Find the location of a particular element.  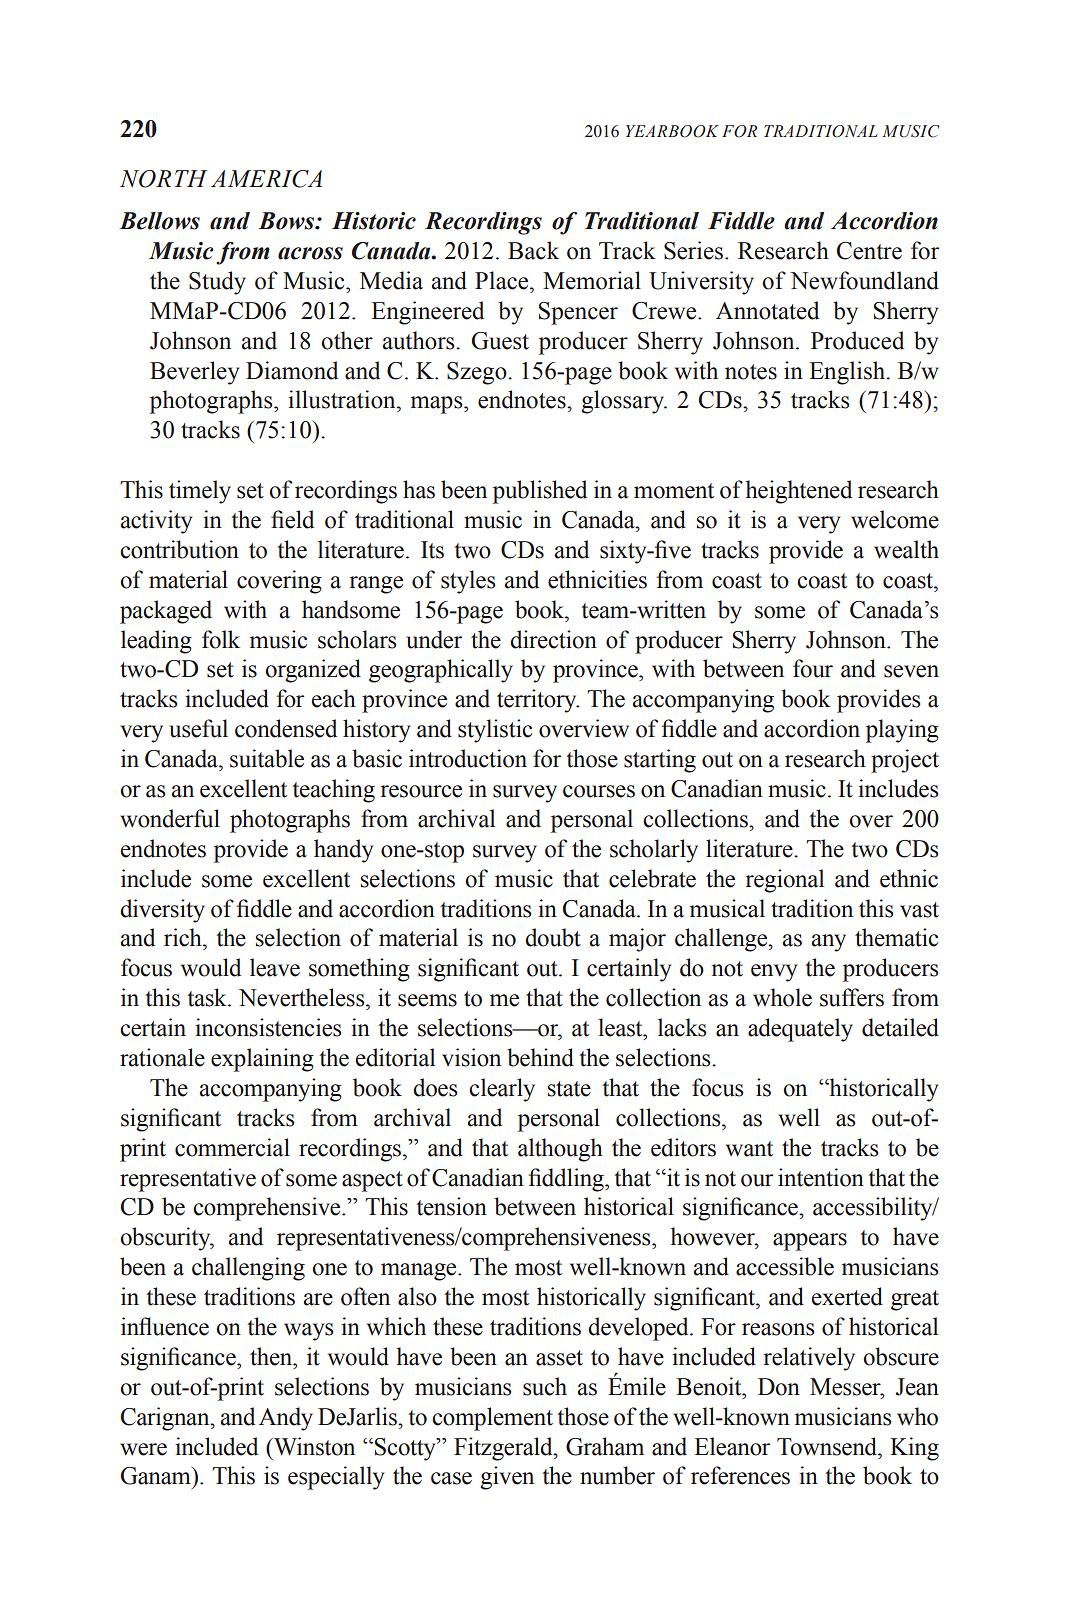

published is located at coordinates (540, 492).
